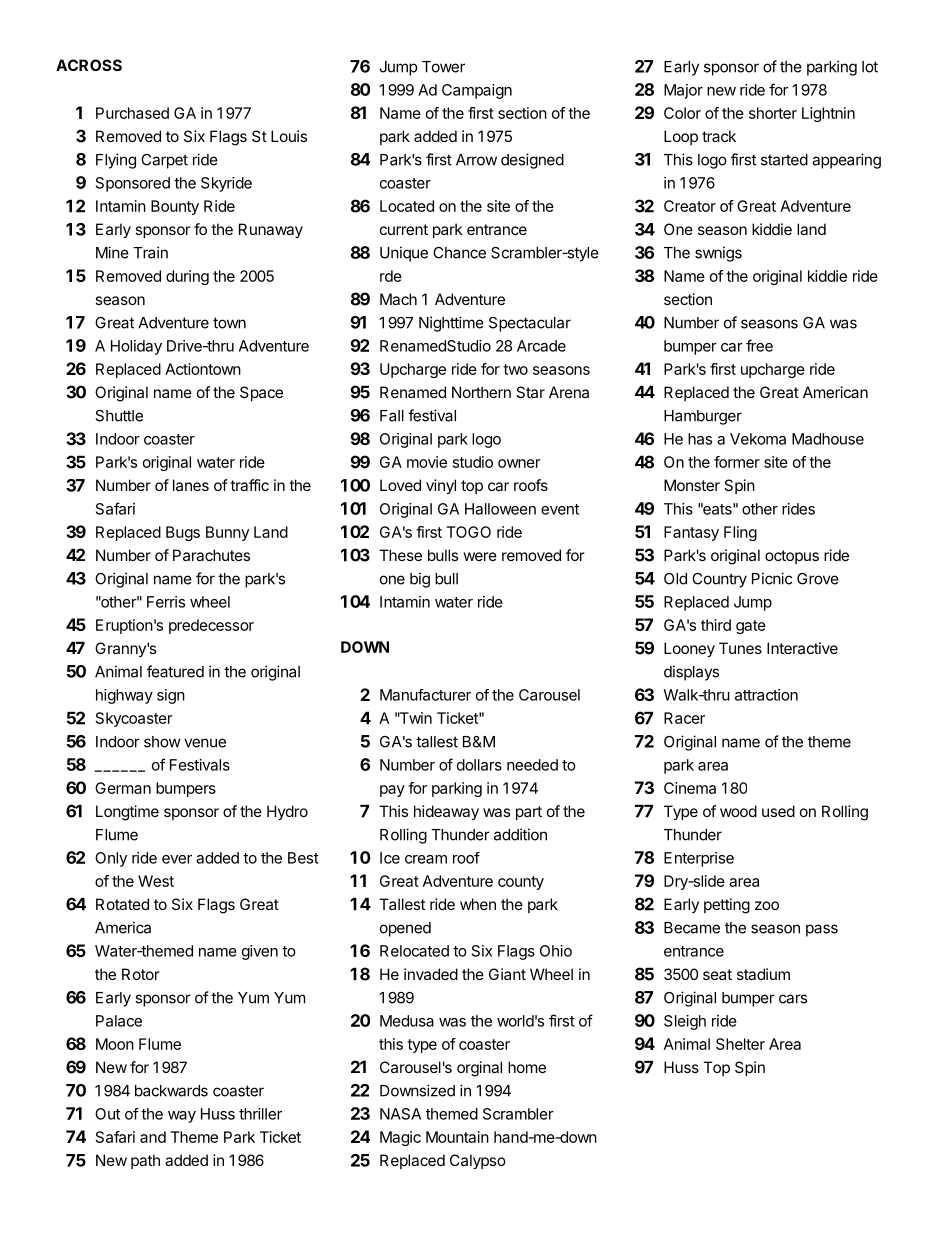 The height and width of the page is (1233, 952). I want to click on Purchased, so click(132, 113).
